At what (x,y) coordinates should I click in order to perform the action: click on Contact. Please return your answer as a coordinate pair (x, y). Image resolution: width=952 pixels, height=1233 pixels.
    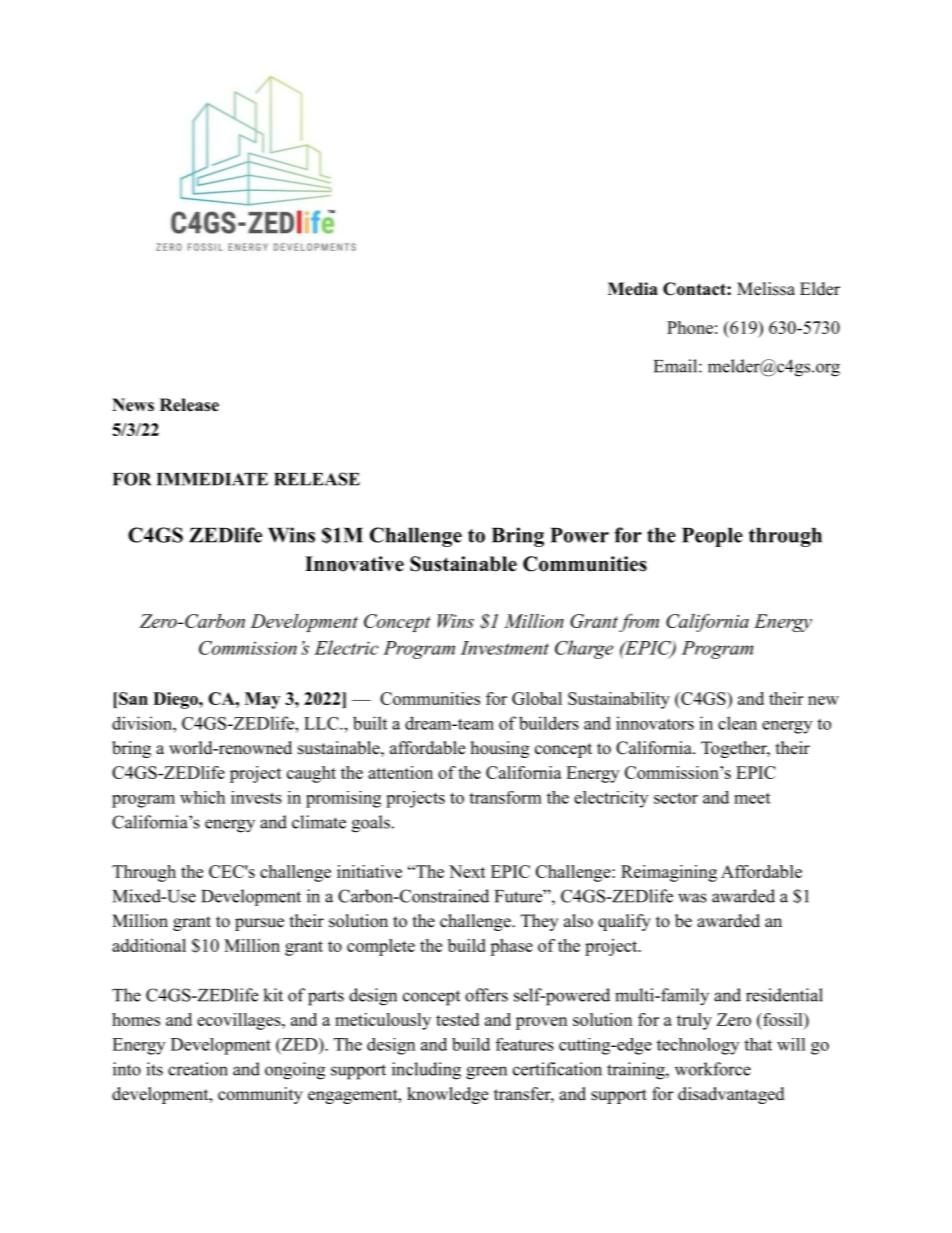
    Looking at the image, I should click on (695, 289).
